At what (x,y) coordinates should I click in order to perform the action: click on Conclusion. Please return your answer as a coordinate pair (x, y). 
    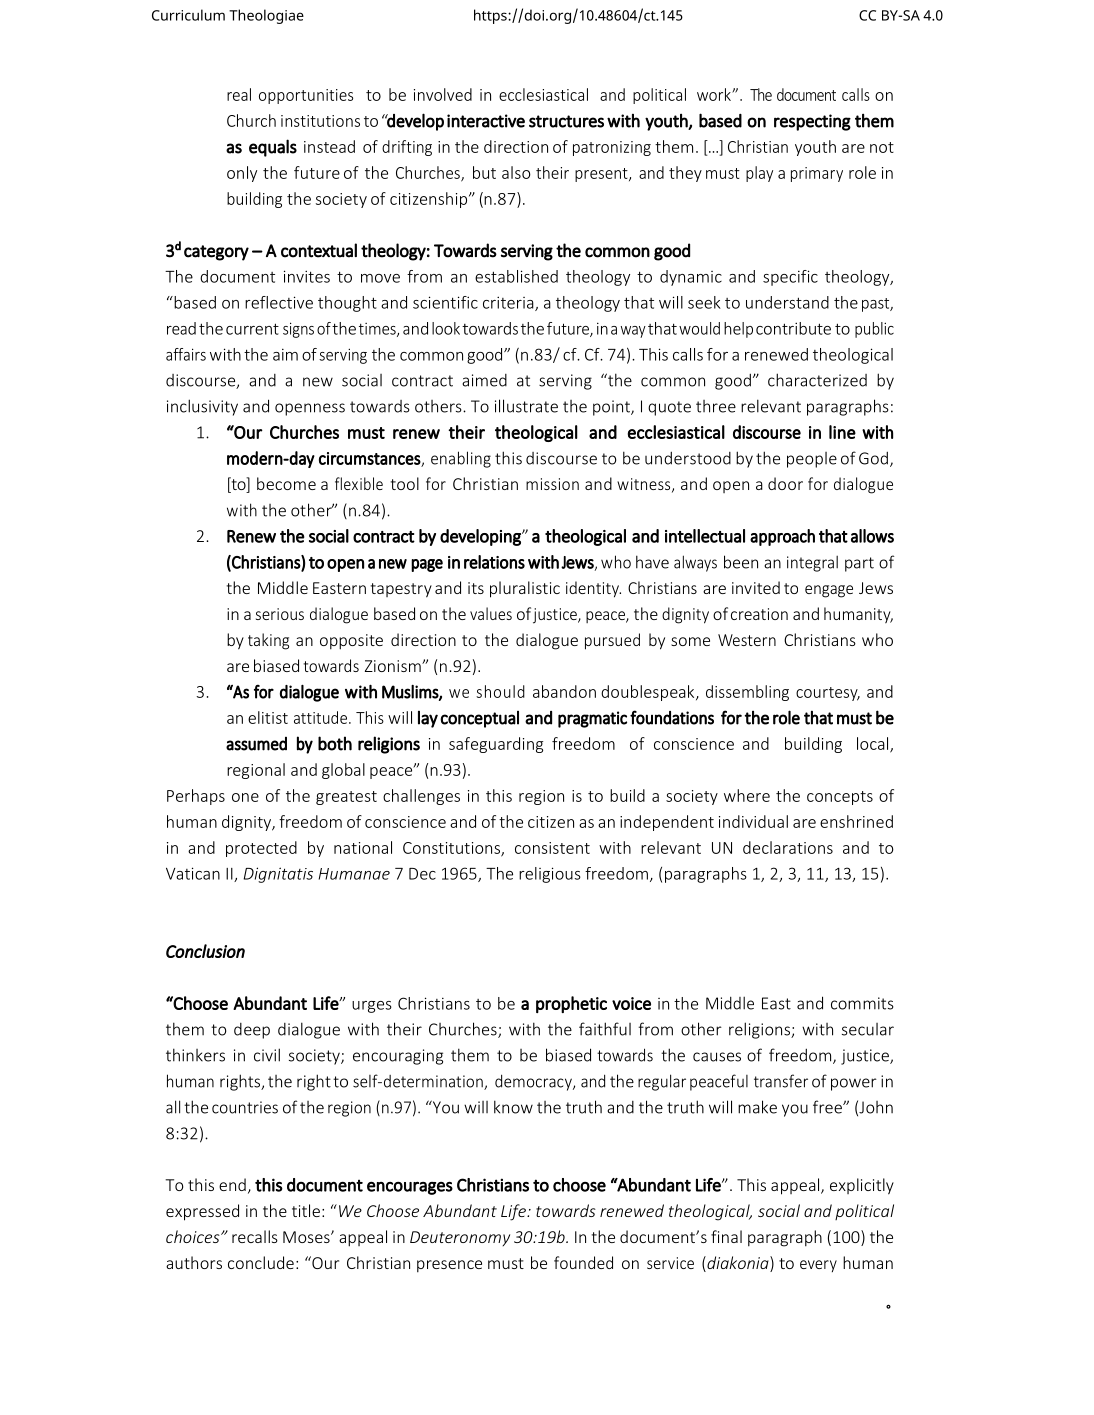
    Looking at the image, I should click on (205, 951).
